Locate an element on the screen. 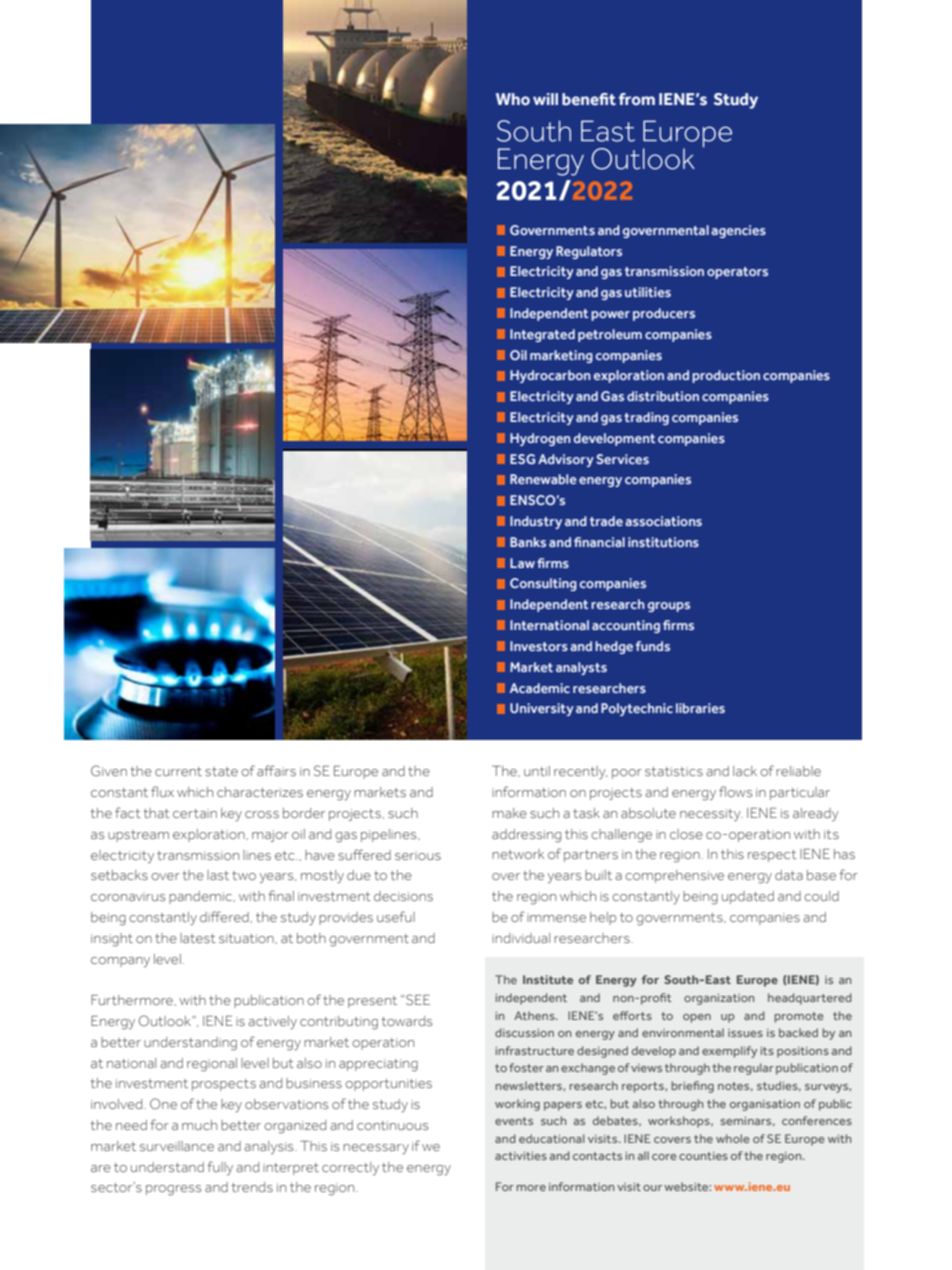 The width and height of the screenshot is (952, 1270). ESG is located at coordinates (522, 459).
